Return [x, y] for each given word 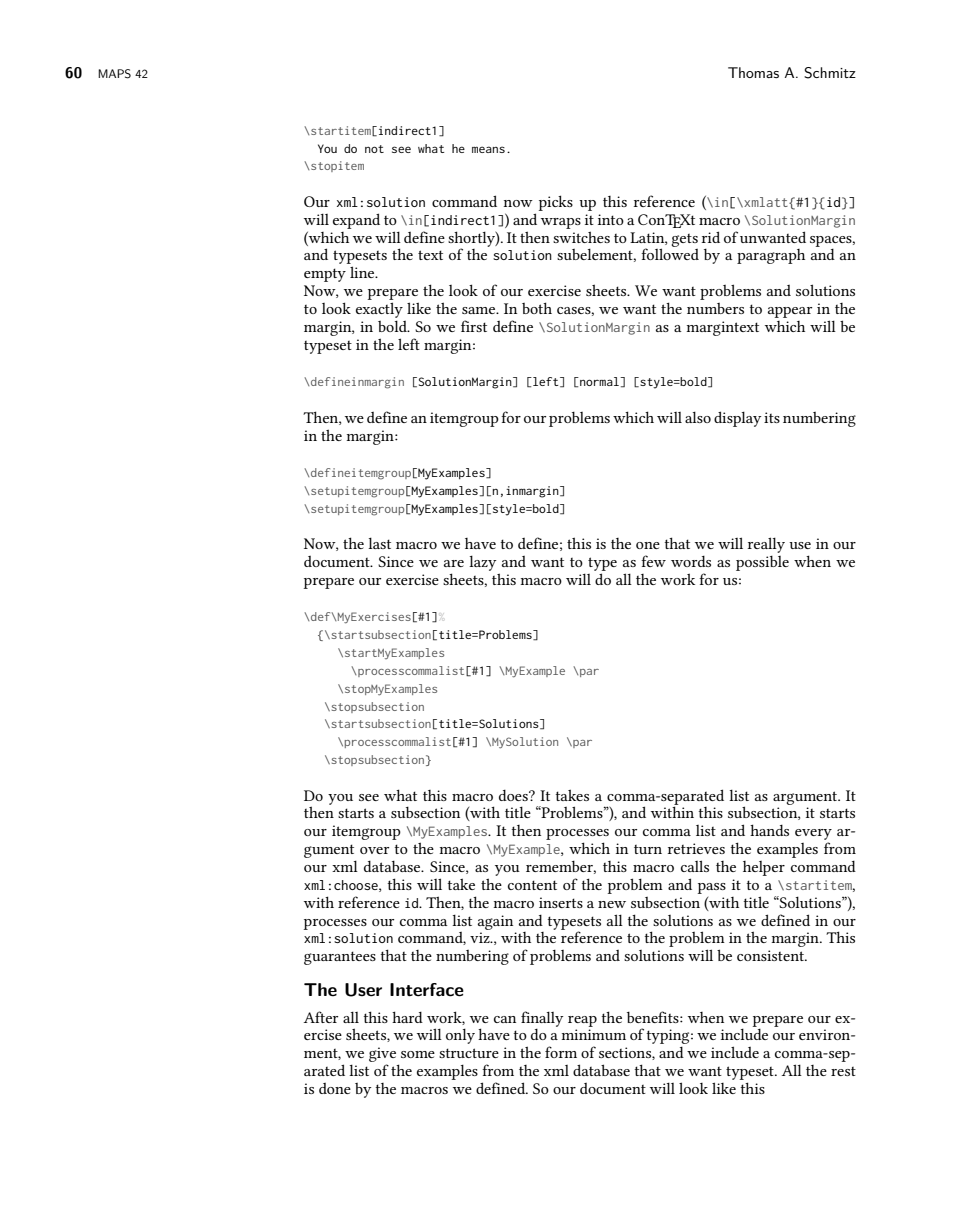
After [321, 1017]
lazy [482, 563]
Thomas [753, 72]
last [379, 543]
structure [469, 1053]
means [488, 149]
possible [762, 563]
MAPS [114, 74]
